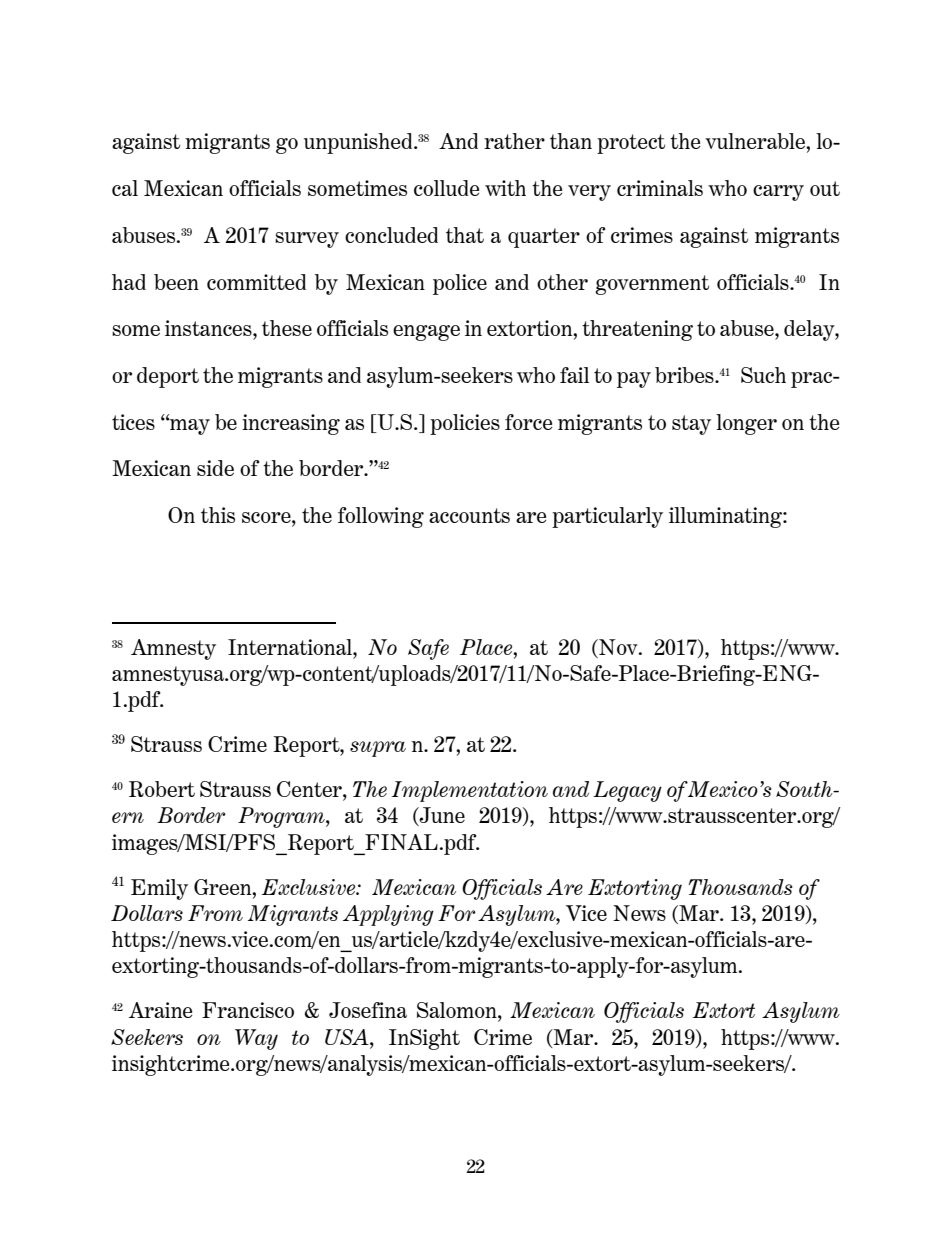 Image resolution: width=952 pixels, height=1233 pixels. What do you see at coordinates (307, 240) in the page?
I see `survey` at bounding box center [307, 240].
